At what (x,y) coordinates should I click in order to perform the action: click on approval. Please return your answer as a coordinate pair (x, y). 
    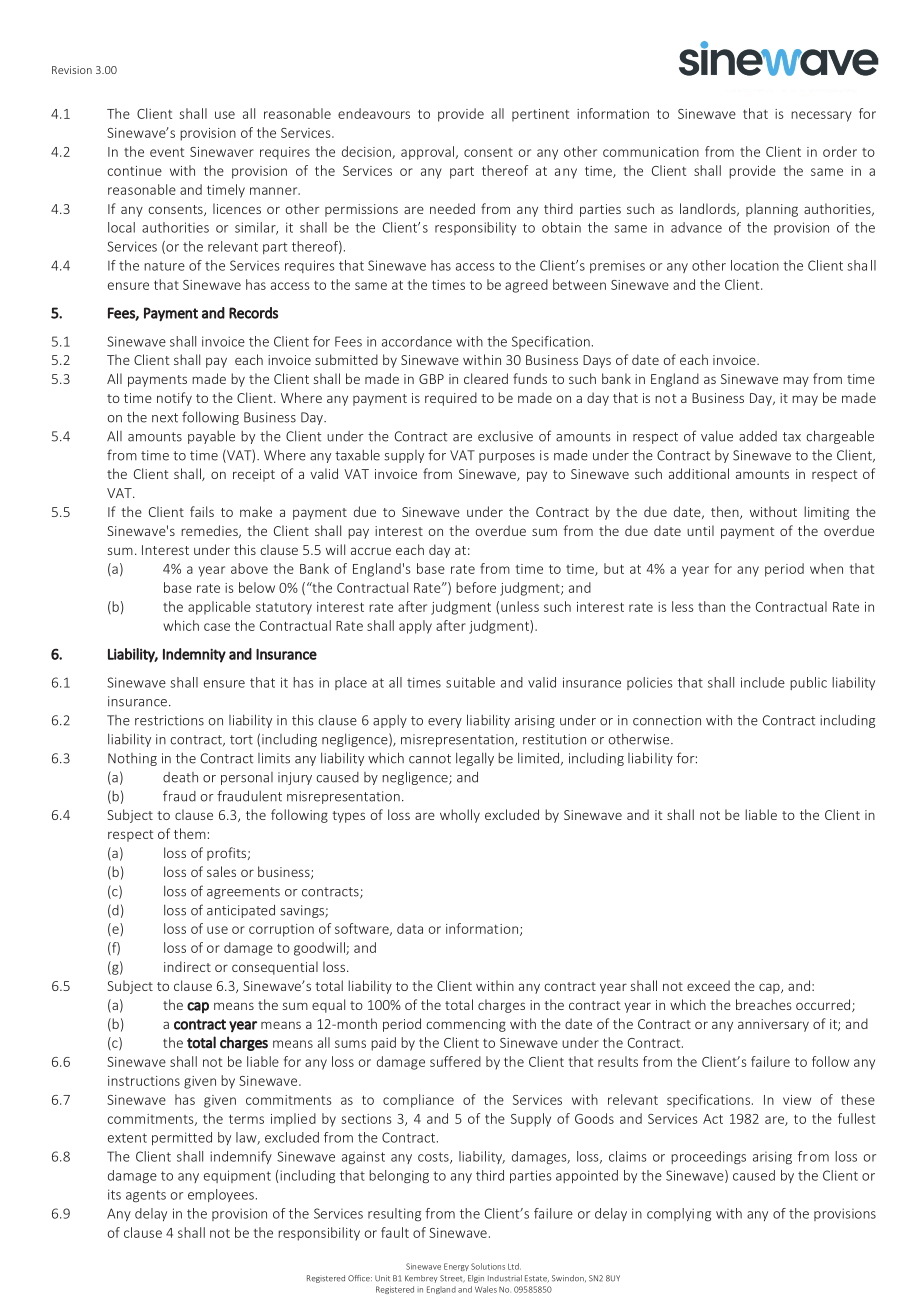
    Looking at the image, I should click on (427, 153).
